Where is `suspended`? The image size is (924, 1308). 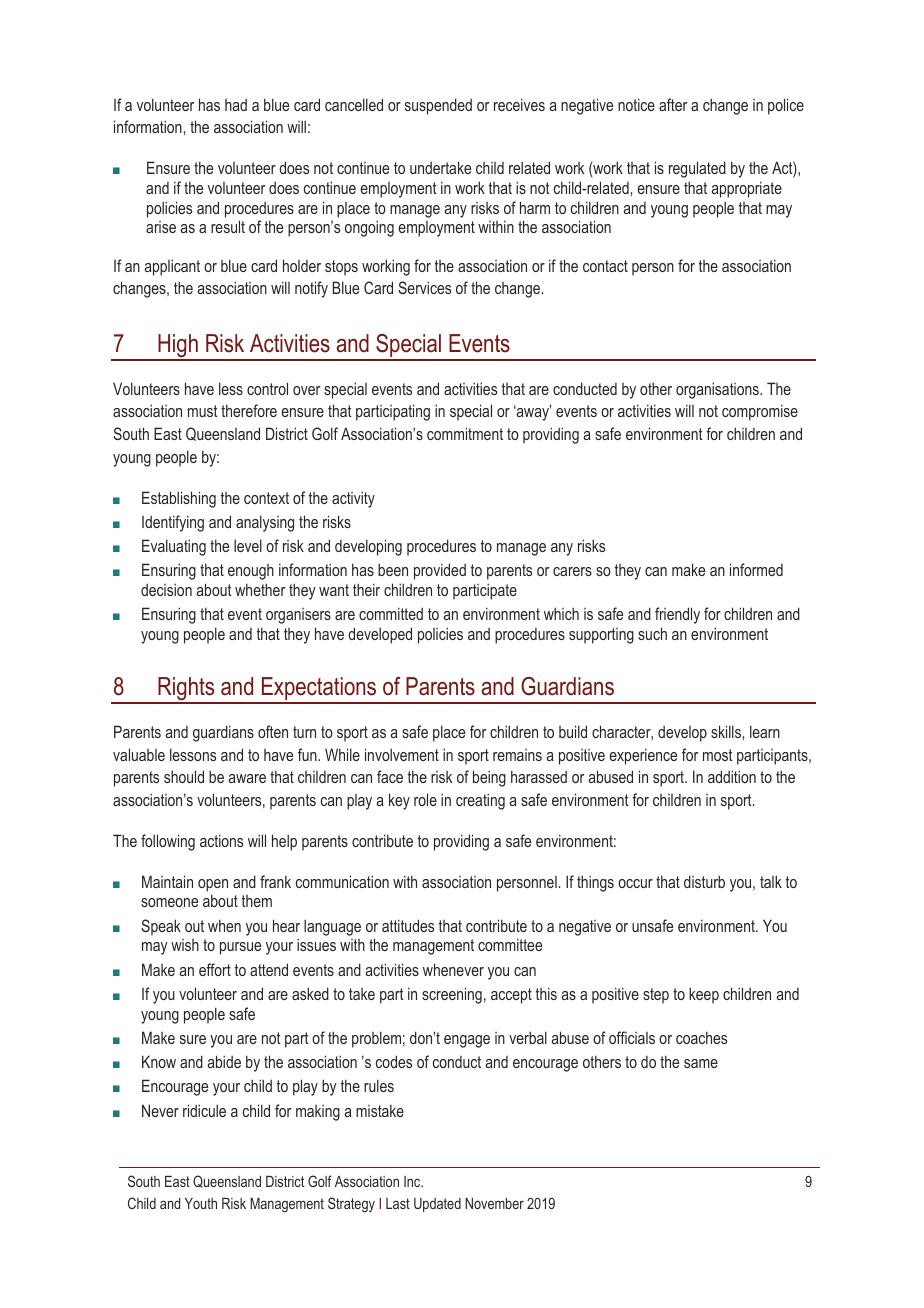 suspended is located at coordinates (438, 106).
